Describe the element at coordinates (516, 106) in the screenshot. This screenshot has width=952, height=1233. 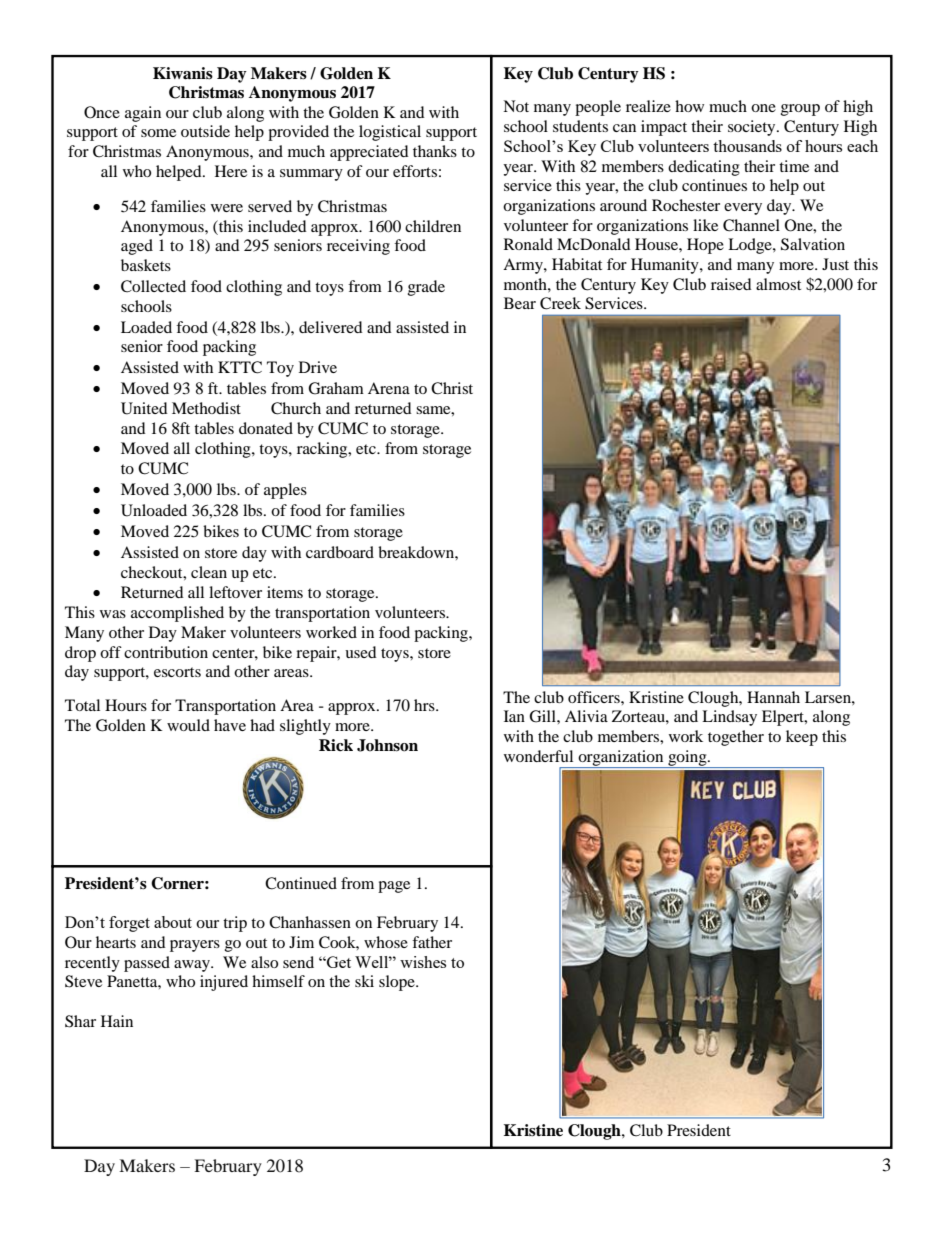
I see `Not` at that location.
